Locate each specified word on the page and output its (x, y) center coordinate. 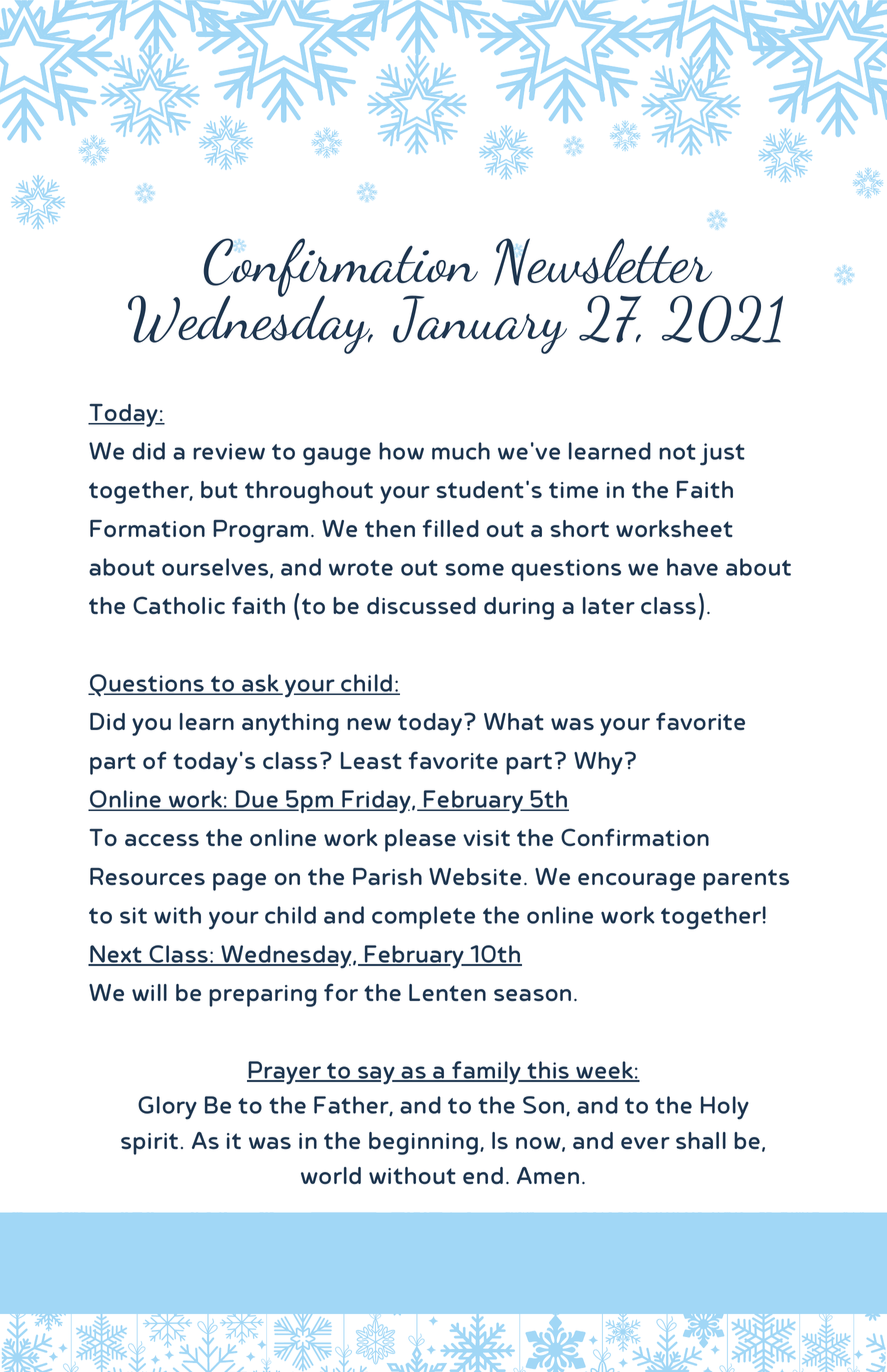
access (162, 840)
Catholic (179, 605)
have (692, 567)
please (420, 840)
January (480, 324)
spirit (149, 1144)
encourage (636, 882)
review (229, 451)
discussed (421, 605)
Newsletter (603, 262)
